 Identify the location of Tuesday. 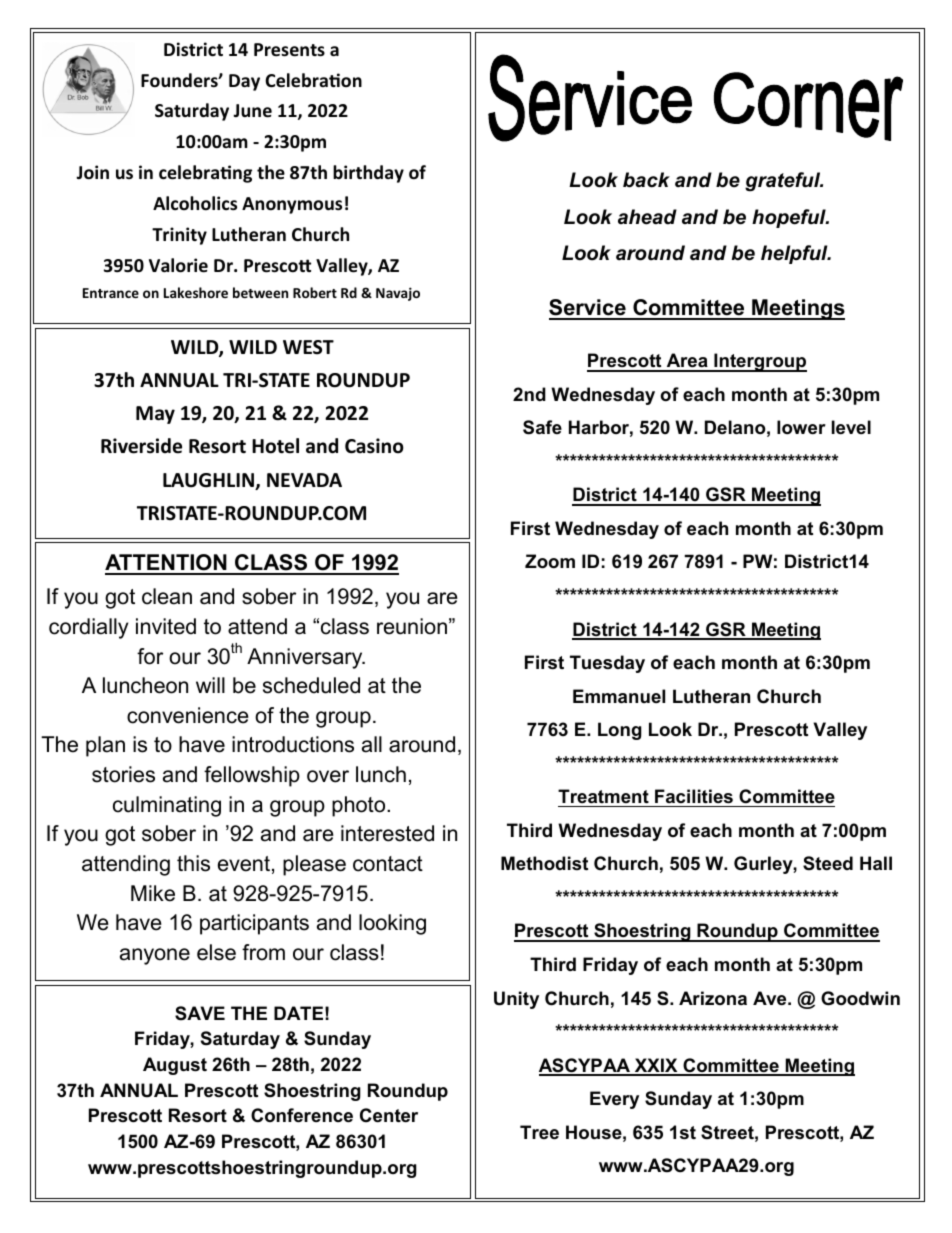
(607, 664).
